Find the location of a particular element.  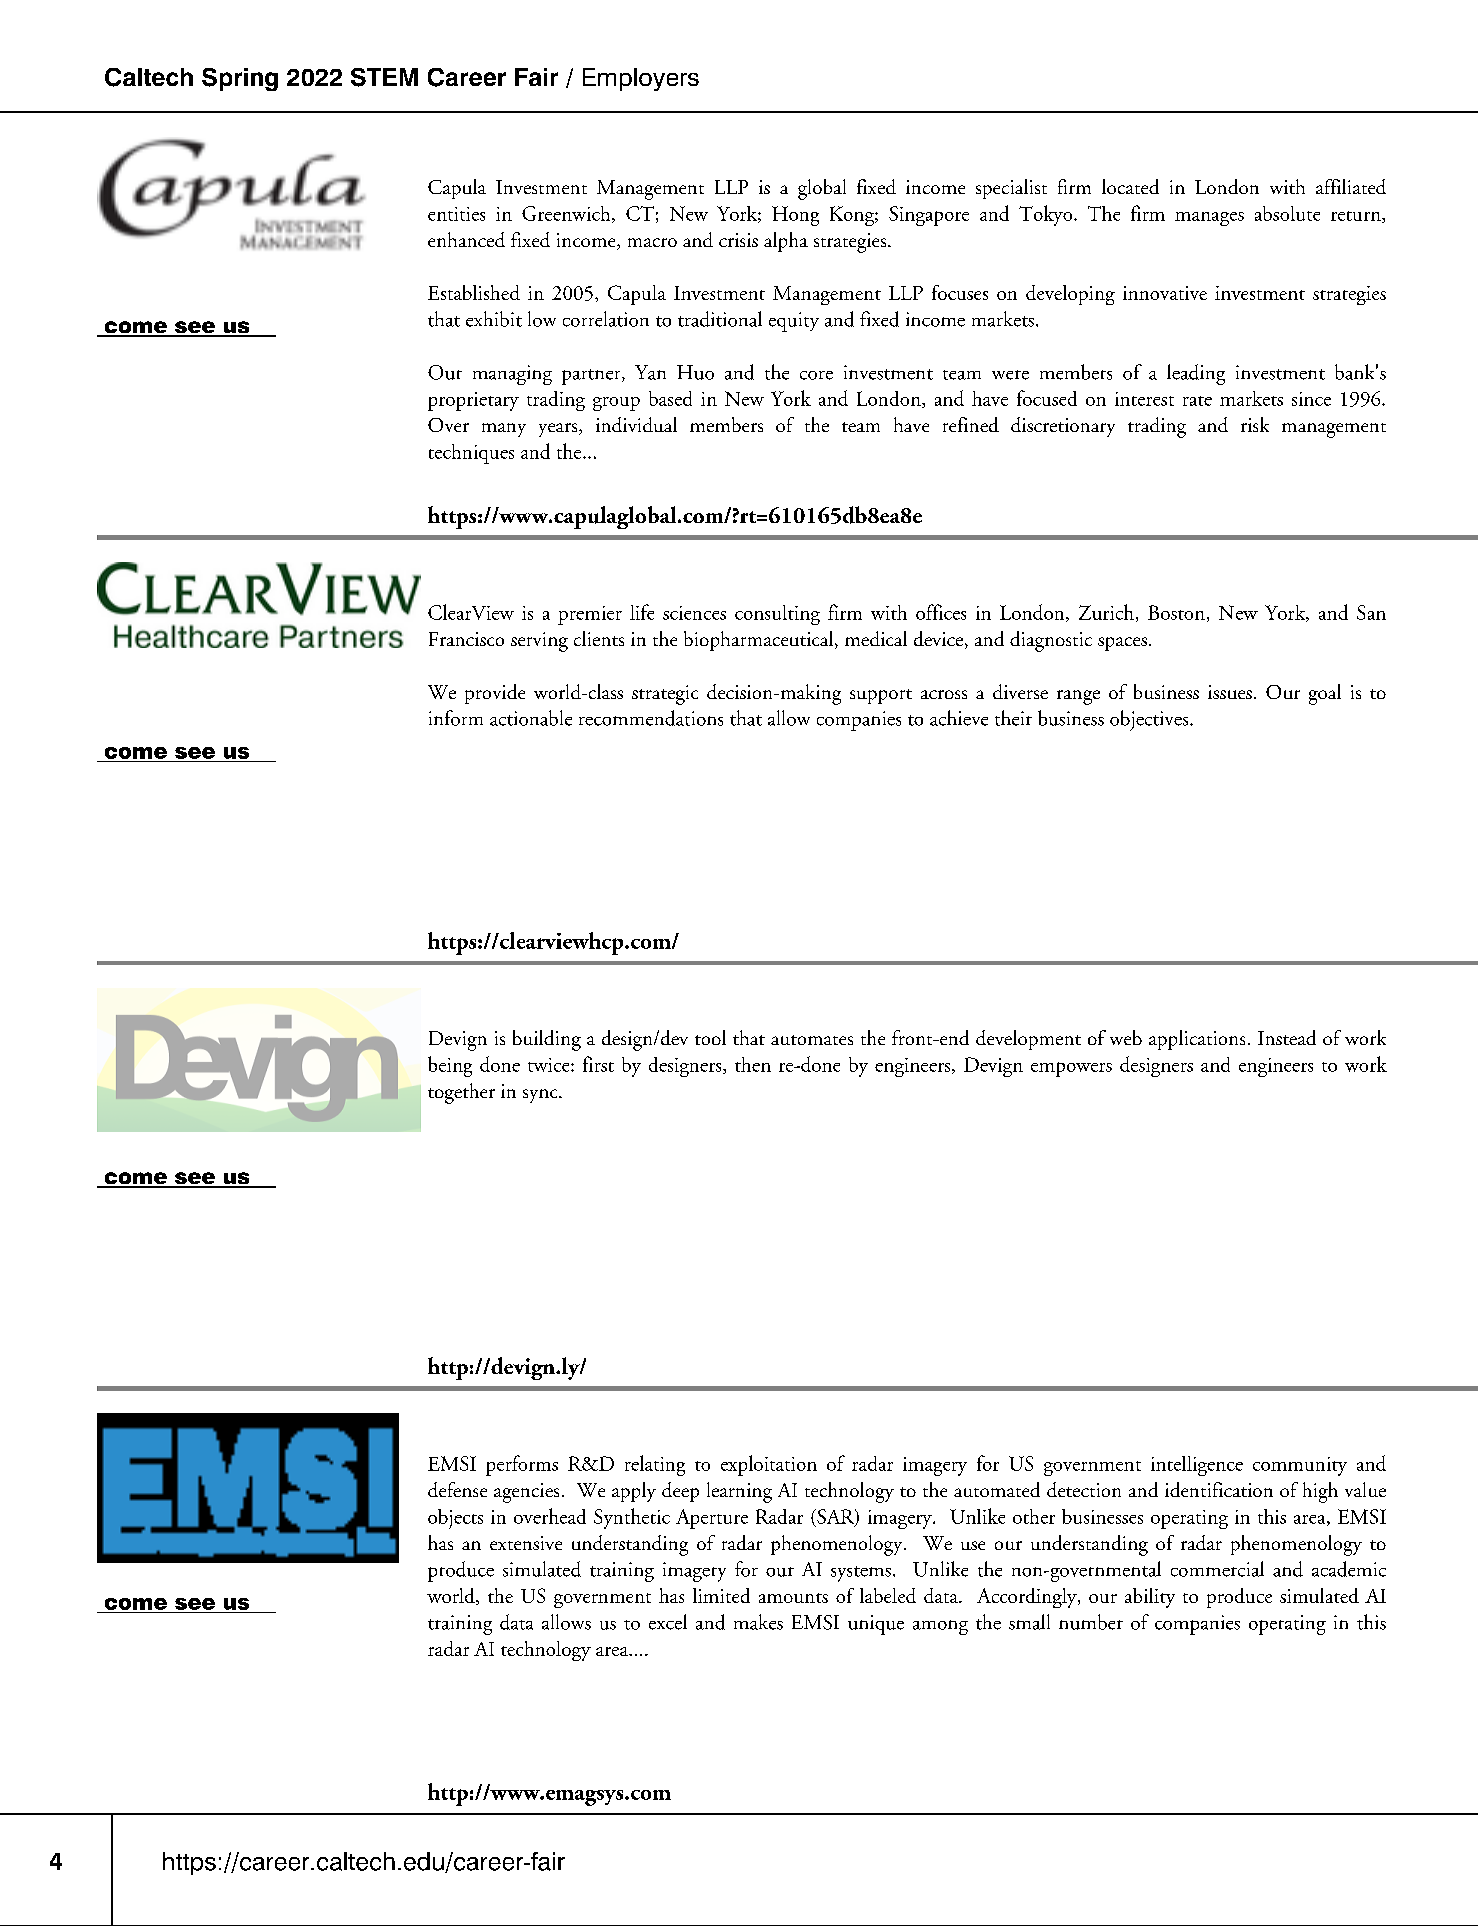

amounts is located at coordinates (793, 1598).
